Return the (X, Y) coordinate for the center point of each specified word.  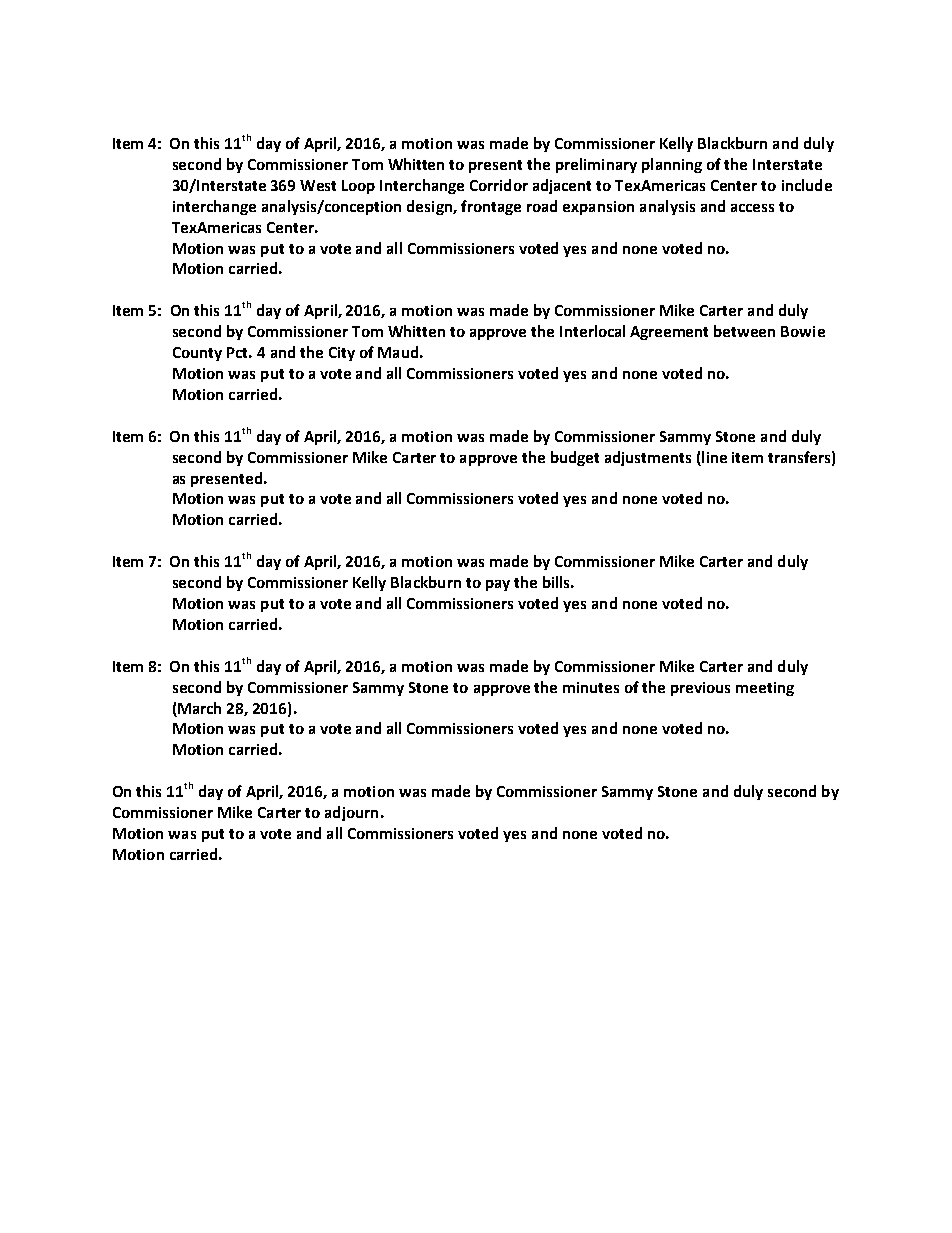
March (199, 708)
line (714, 457)
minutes (591, 687)
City (342, 354)
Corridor (499, 185)
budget (575, 458)
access (752, 208)
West (318, 185)
